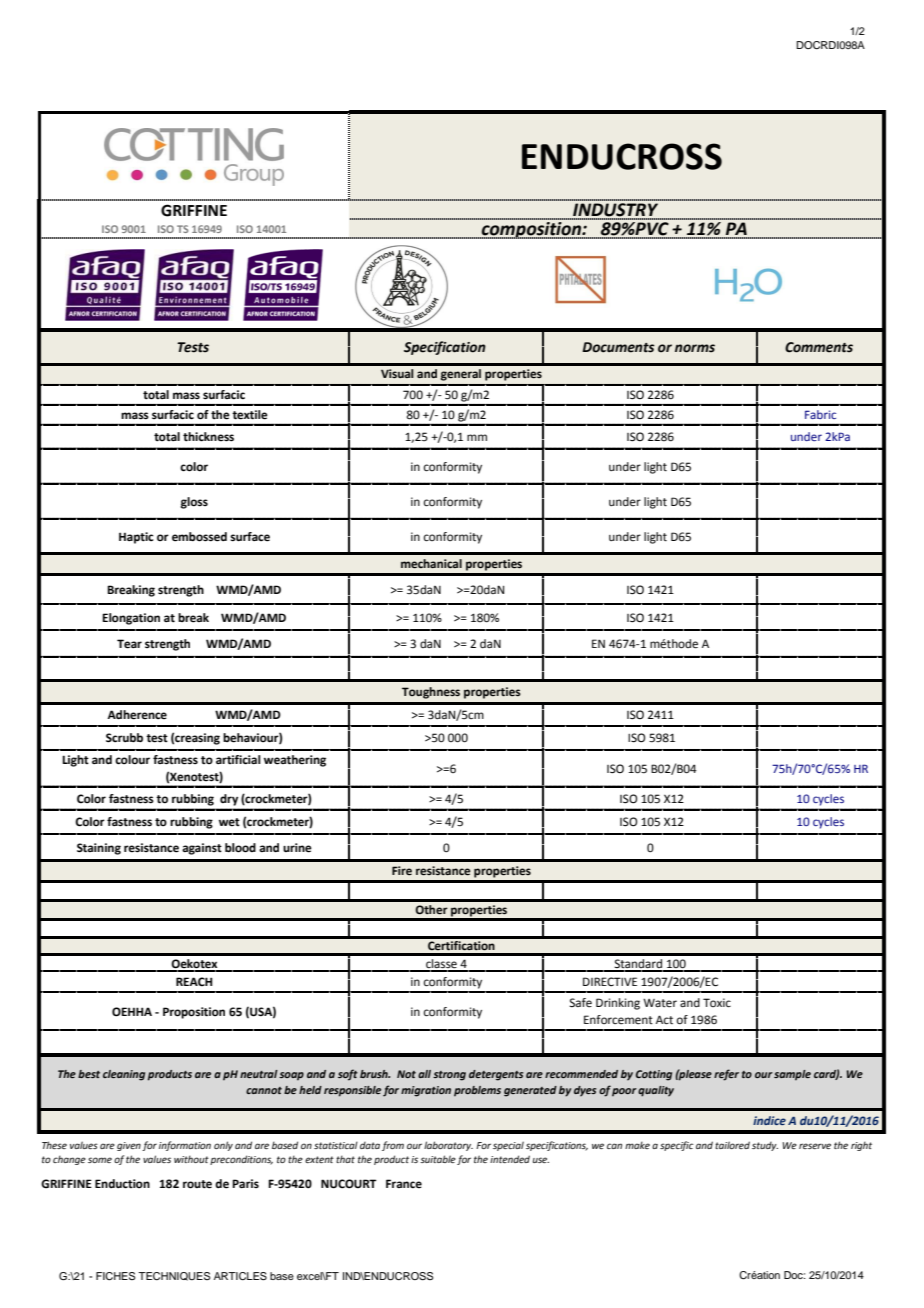  What do you see at coordinates (250, 415) in the screenshot?
I see `textile` at bounding box center [250, 415].
